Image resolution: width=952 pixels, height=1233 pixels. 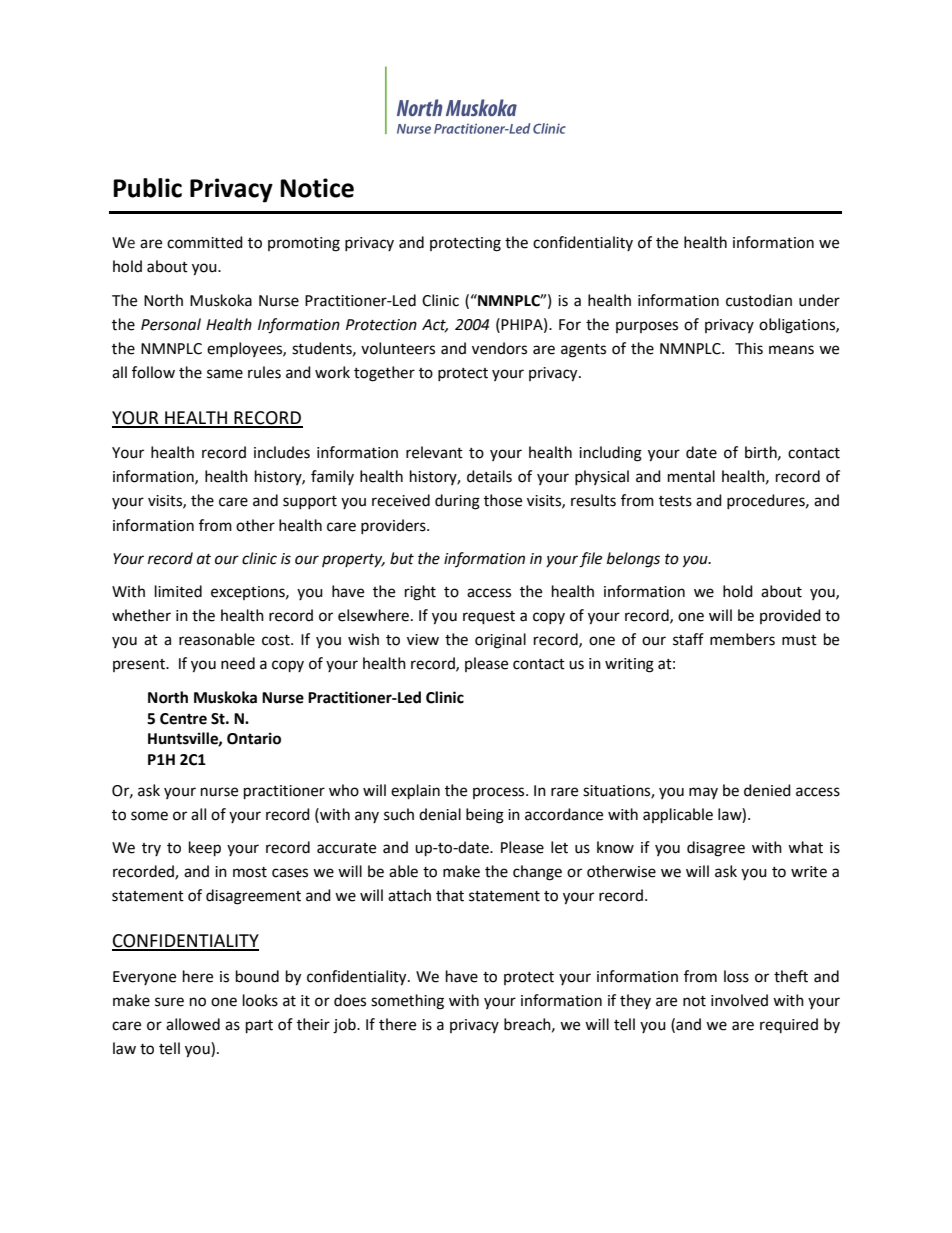 I want to click on looks, so click(x=260, y=1000).
